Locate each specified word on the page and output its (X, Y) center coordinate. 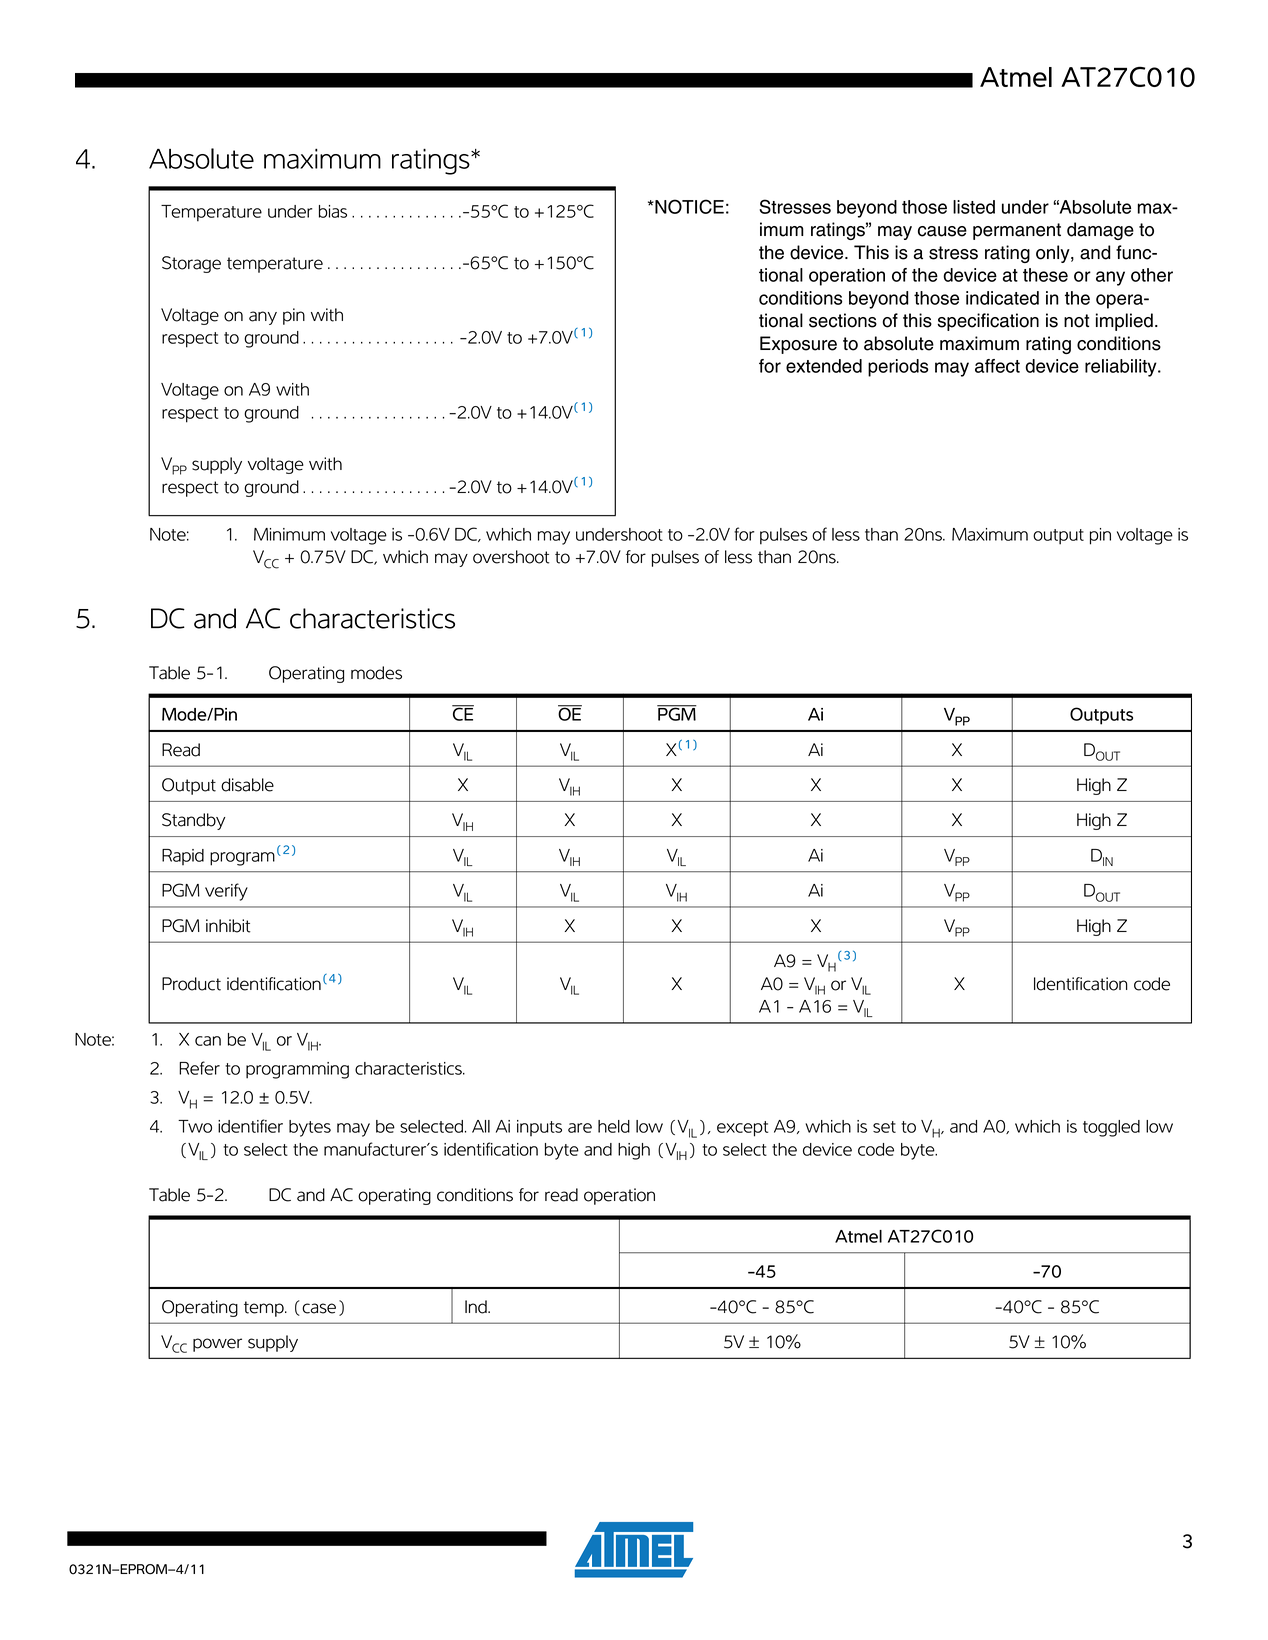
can (208, 1041)
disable (247, 785)
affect (997, 366)
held (614, 1126)
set (884, 1127)
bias (333, 211)
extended (824, 366)
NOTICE (688, 206)
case (319, 1308)
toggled (1111, 1128)
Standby (194, 821)
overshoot (511, 557)
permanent (1017, 231)
